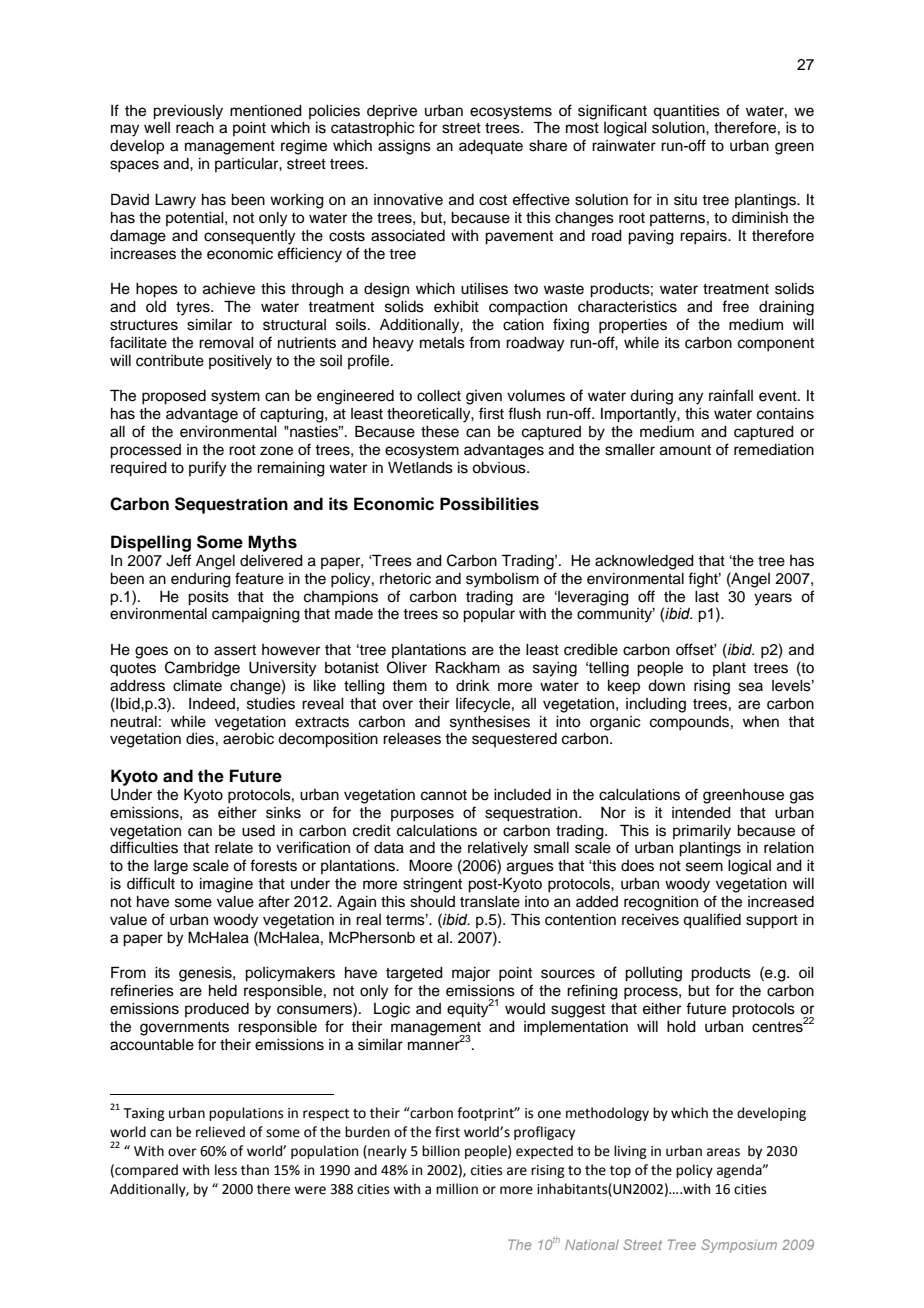  Describe the element at coordinates (195, 128) in the page. I see `reach` at that location.
